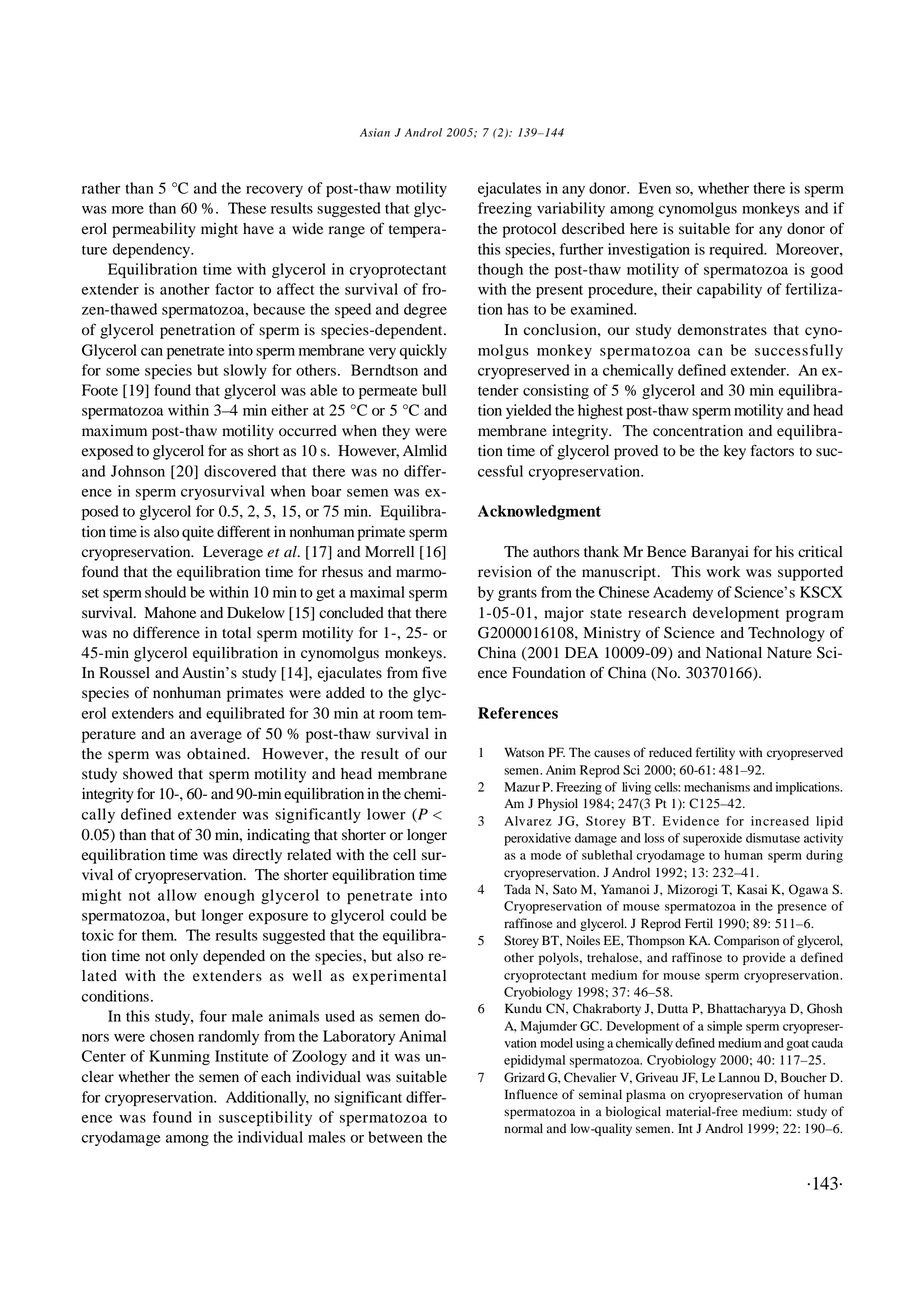 The height and width of the image is (1308, 924). What do you see at coordinates (177, 895) in the image?
I see `allow` at bounding box center [177, 895].
